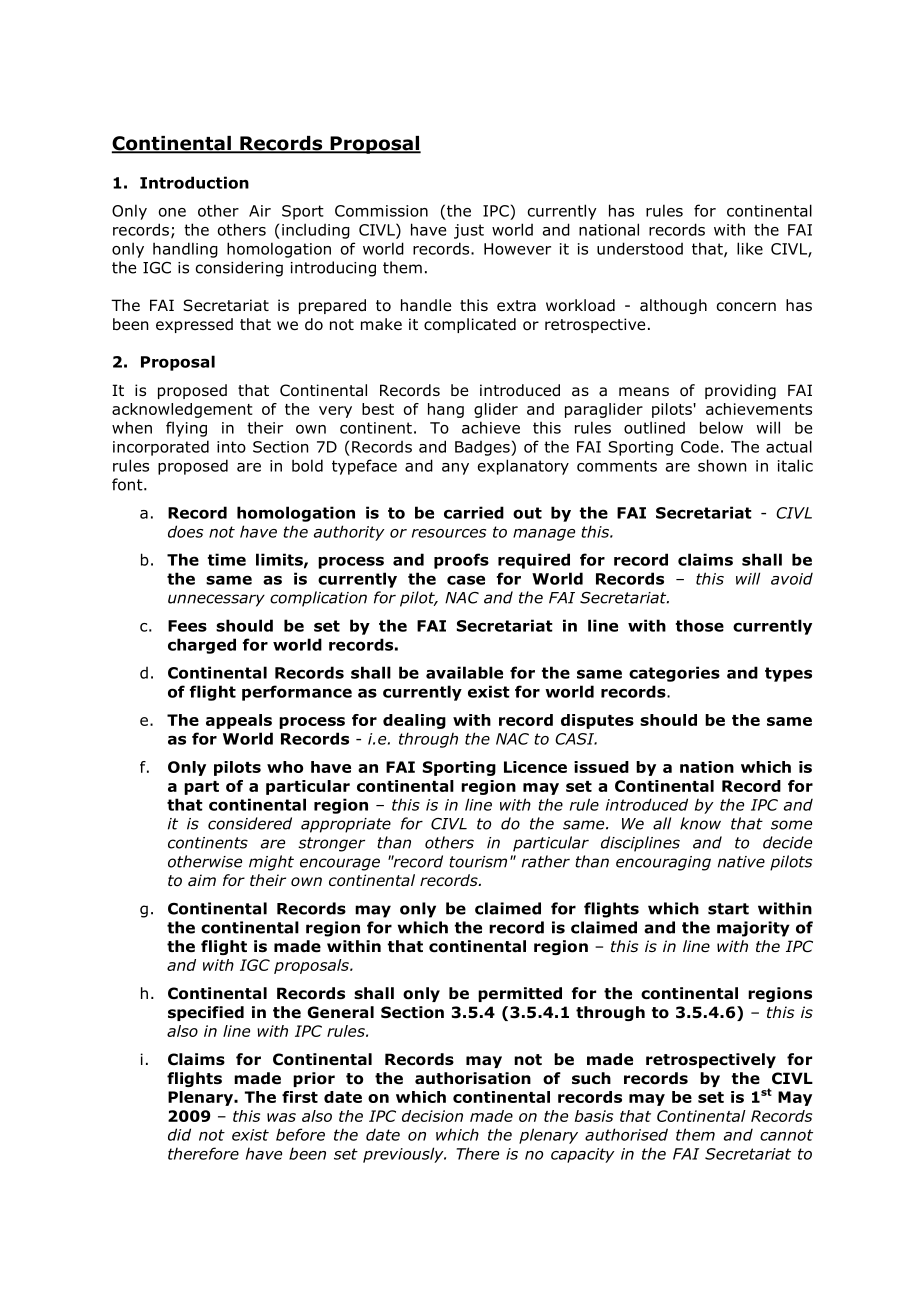 The height and width of the document is (1308, 924). I want to click on did, so click(179, 1134).
